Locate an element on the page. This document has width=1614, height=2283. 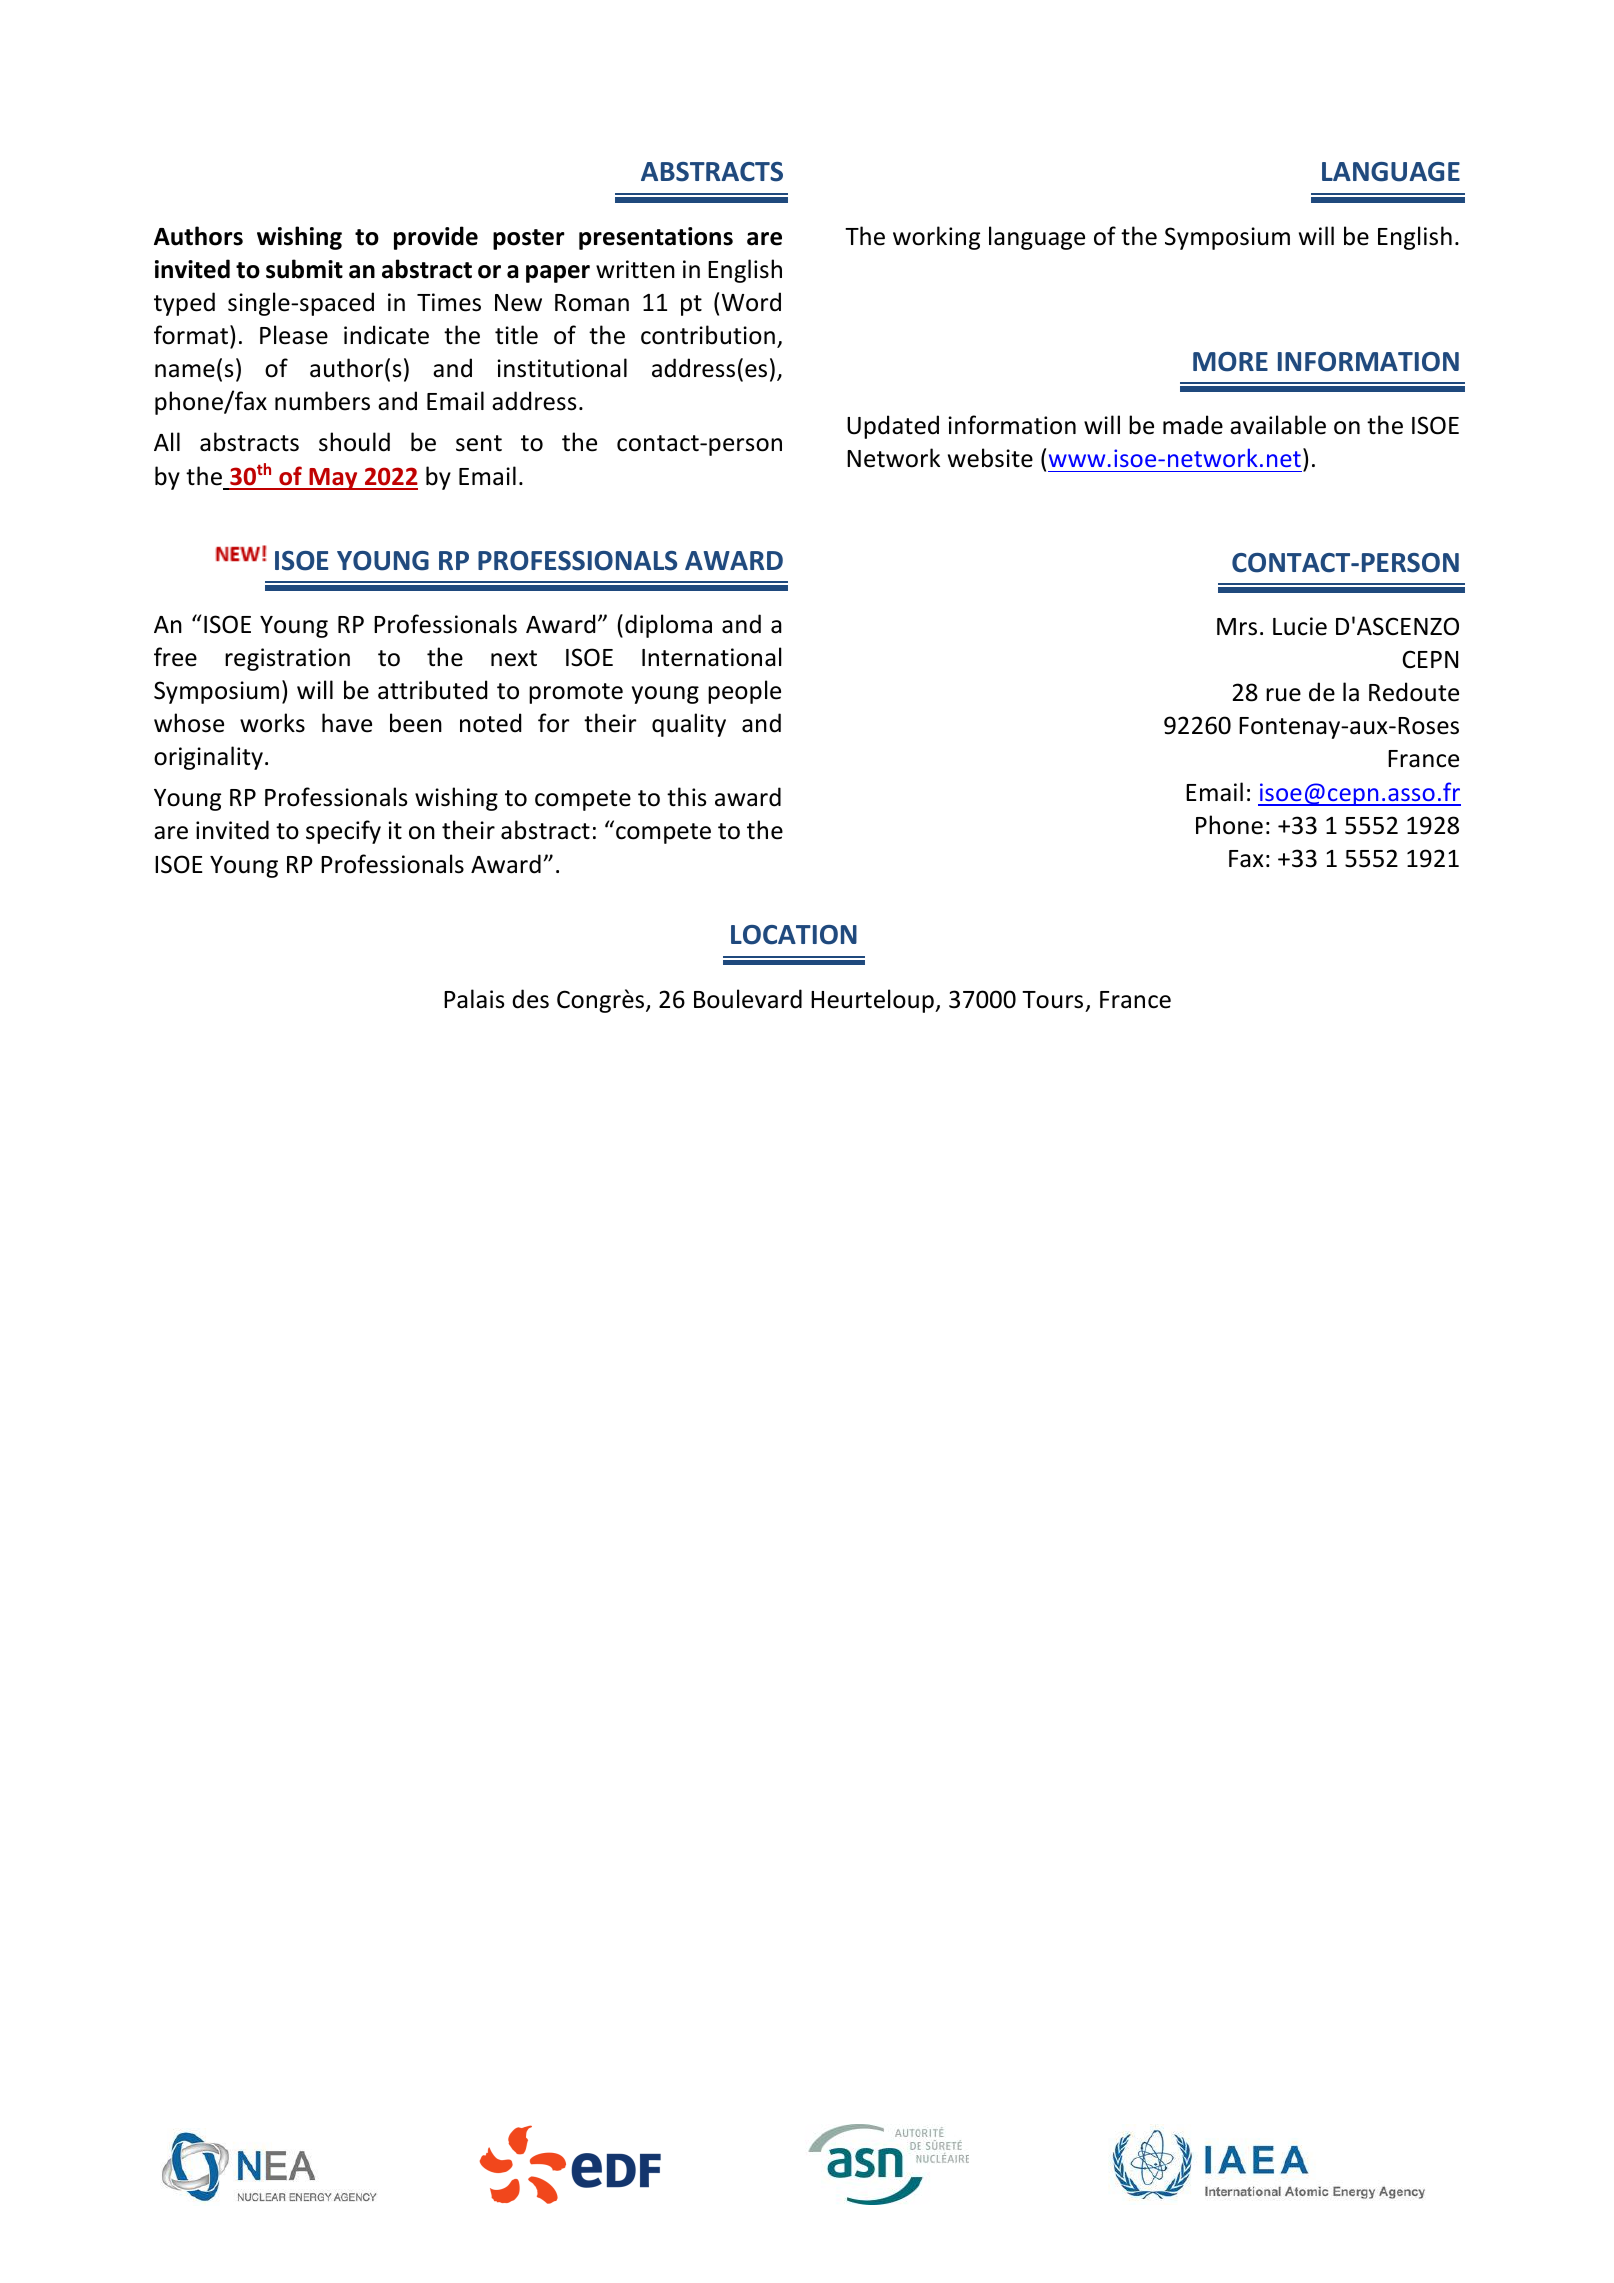
Palais is located at coordinates (474, 999).
